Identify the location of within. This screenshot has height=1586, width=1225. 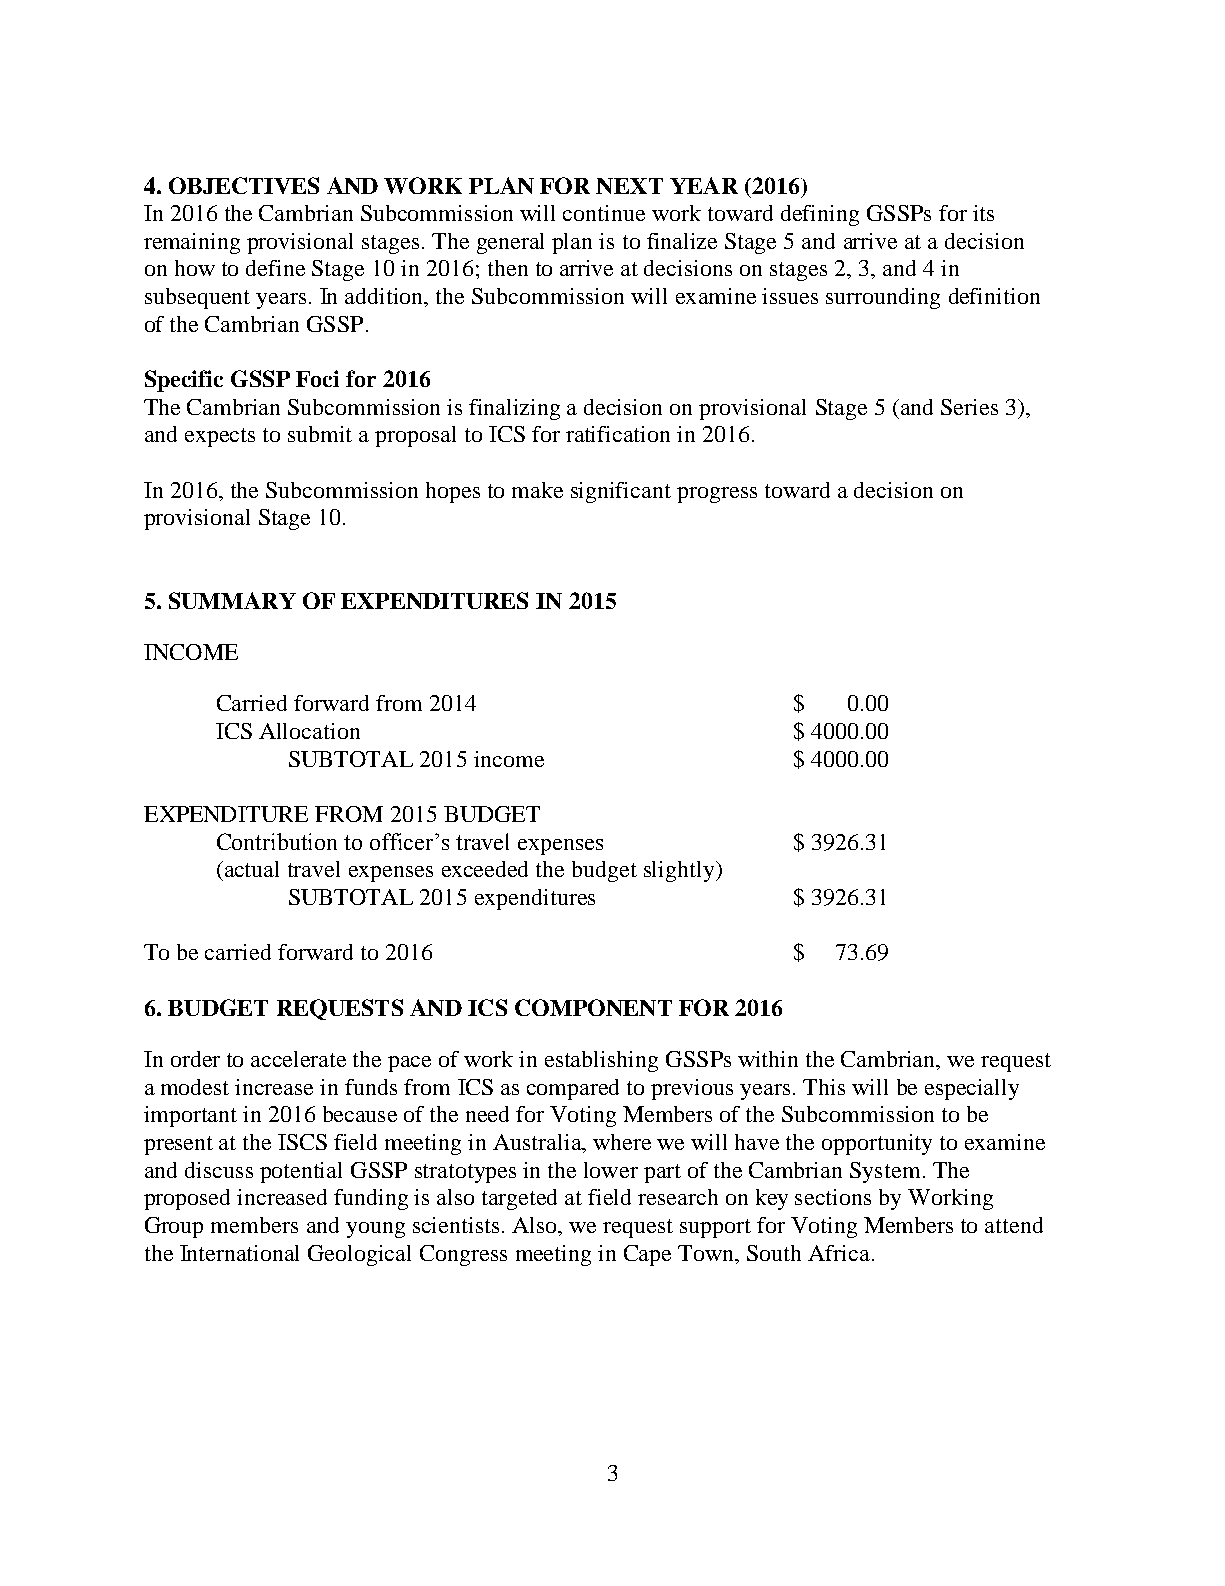
(768, 1059).
